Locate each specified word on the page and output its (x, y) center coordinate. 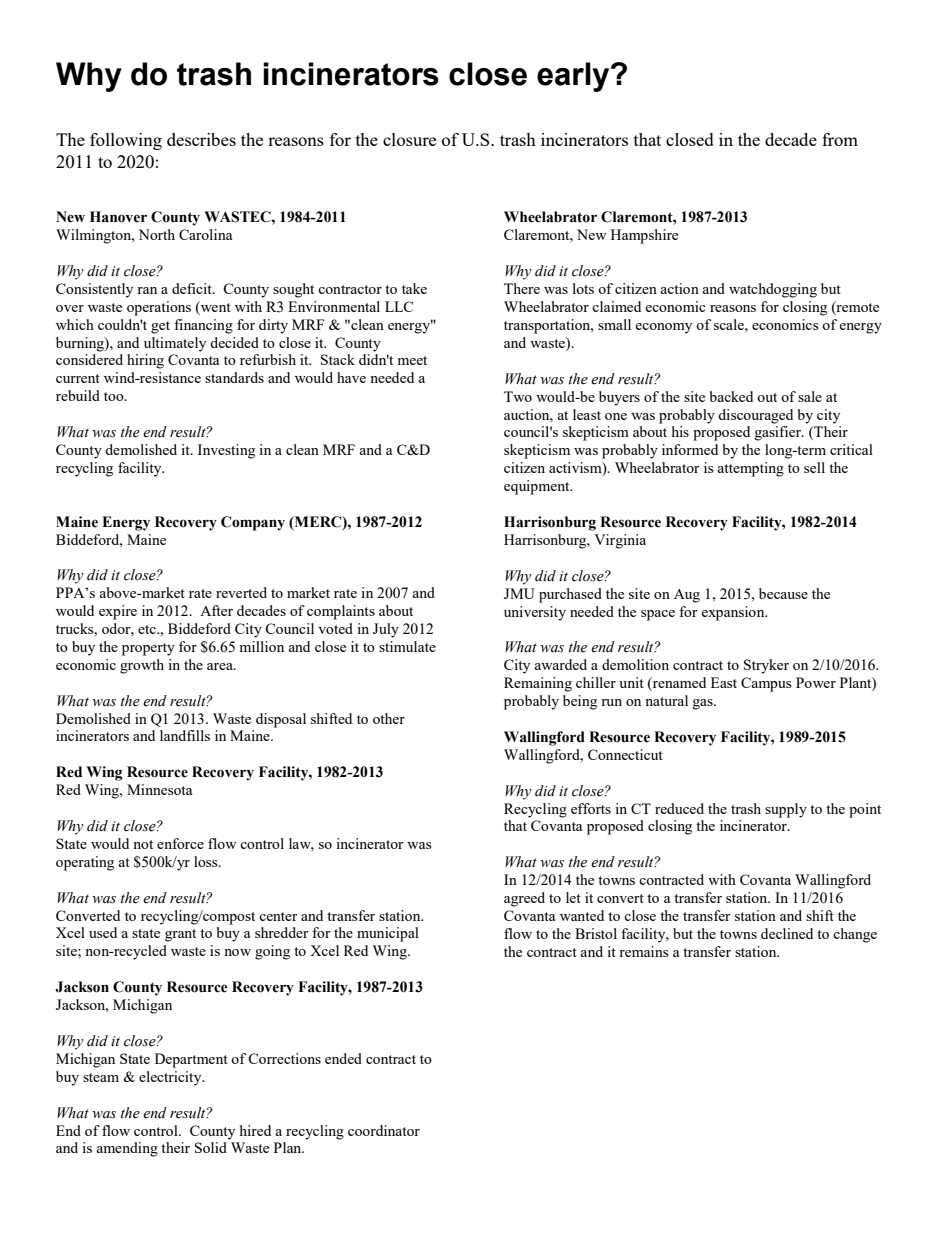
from (840, 139)
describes (201, 139)
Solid (211, 1147)
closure (409, 139)
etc (148, 629)
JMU (519, 593)
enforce (180, 843)
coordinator (384, 1130)
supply (786, 810)
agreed (524, 899)
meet (412, 360)
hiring (145, 361)
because (783, 593)
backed (731, 396)
